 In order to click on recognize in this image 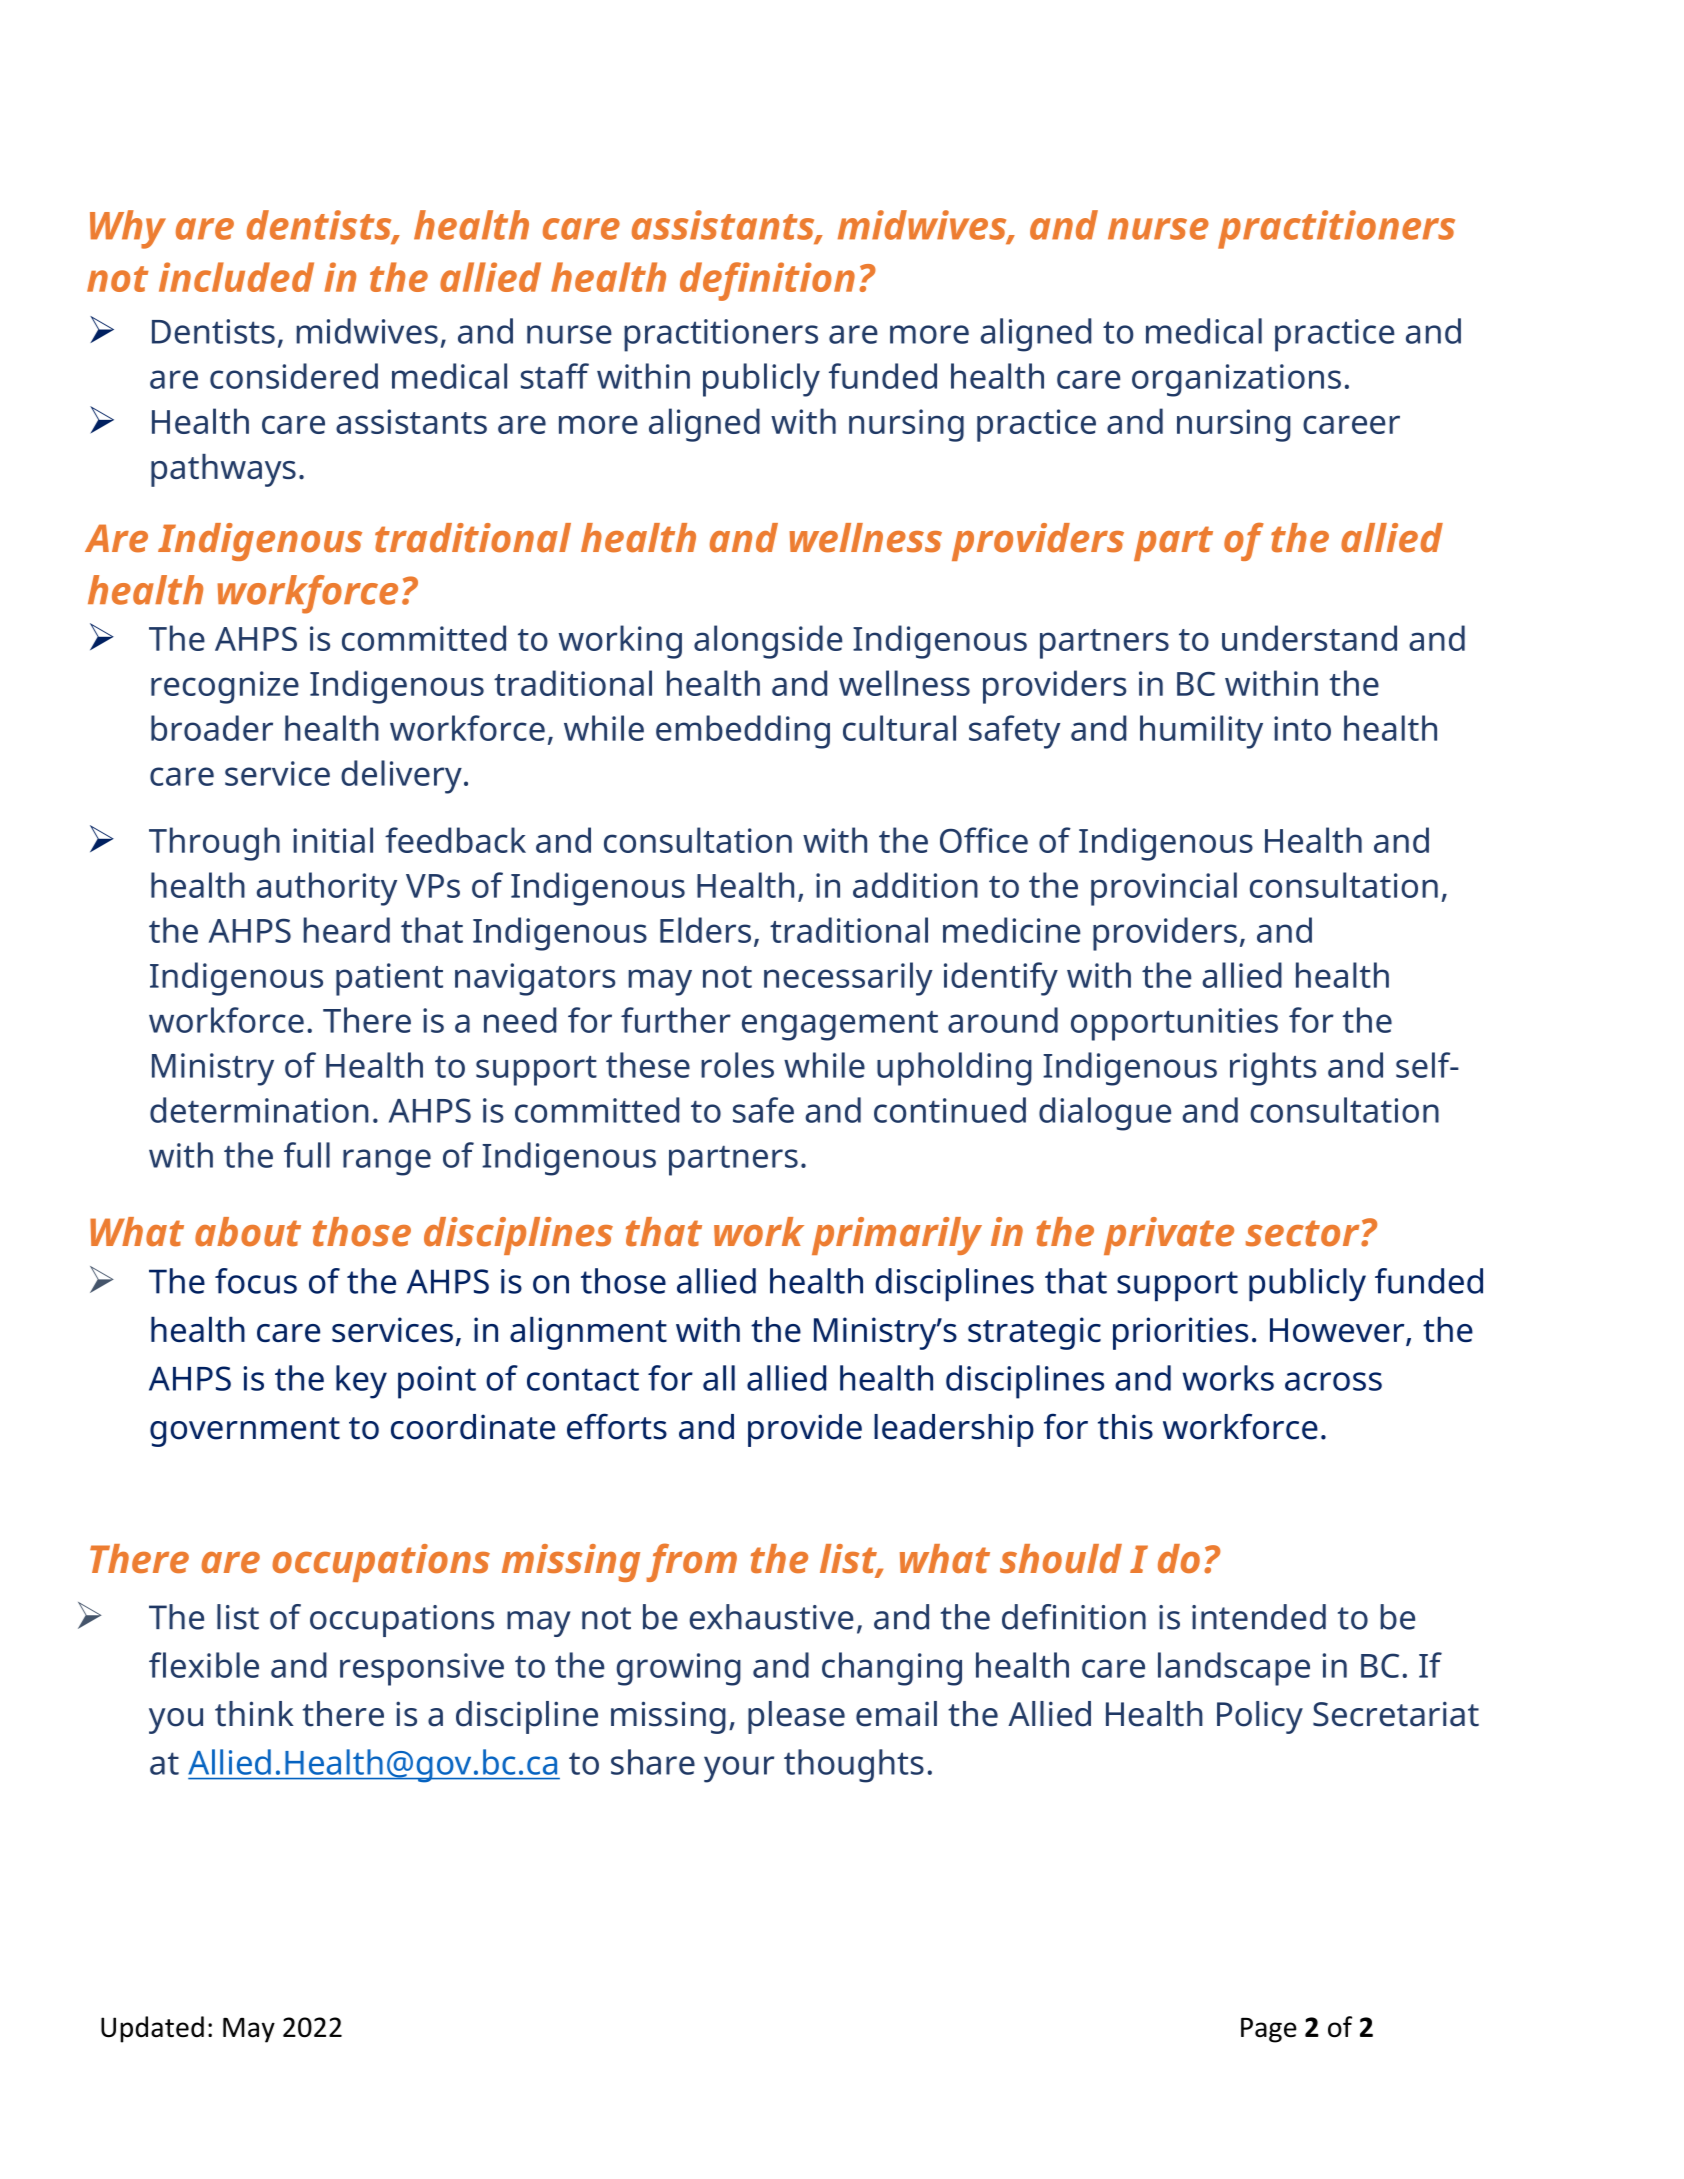, I will do `click(225, 687)`.
